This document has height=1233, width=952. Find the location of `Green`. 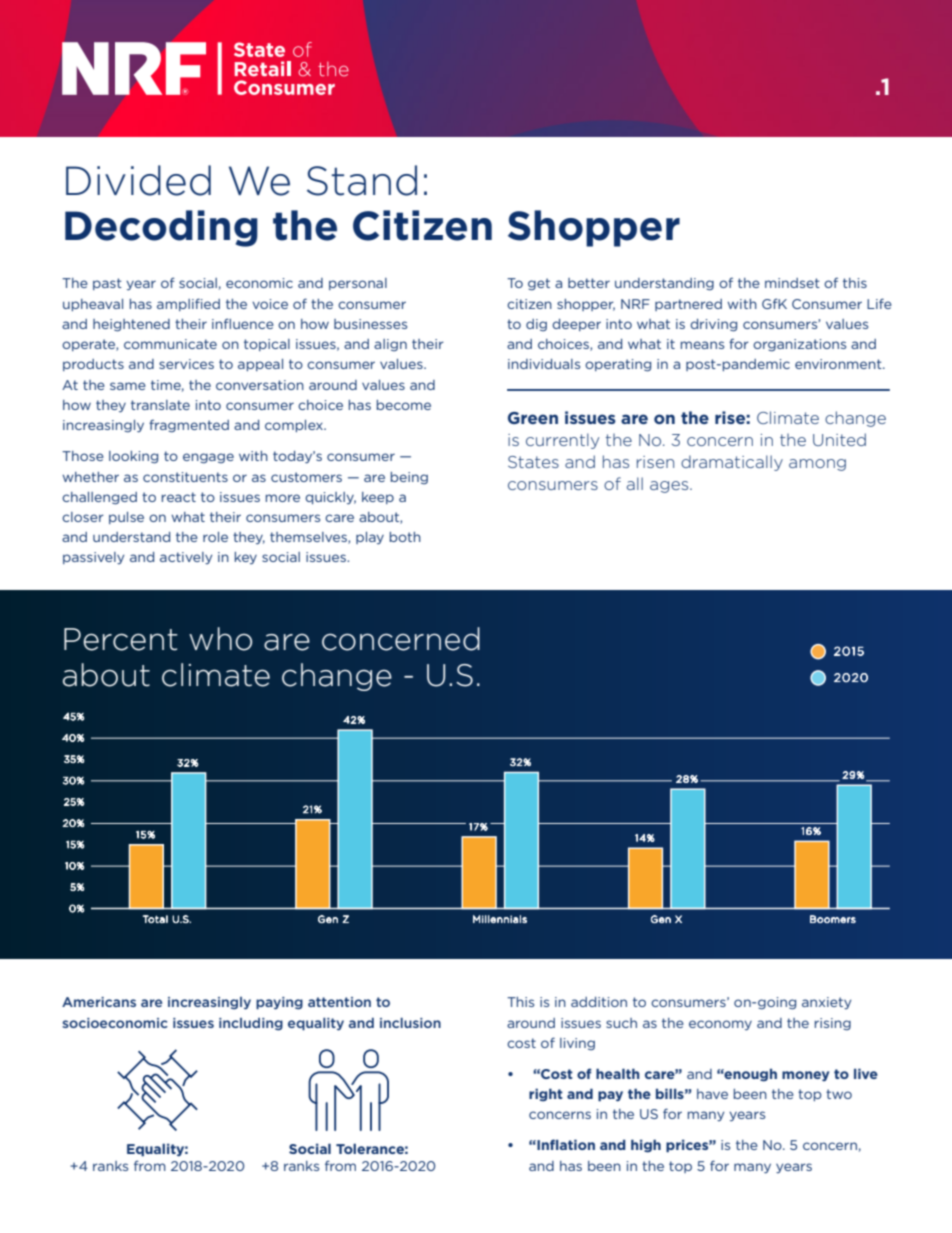

Green is located at coordinates (533, 418).
